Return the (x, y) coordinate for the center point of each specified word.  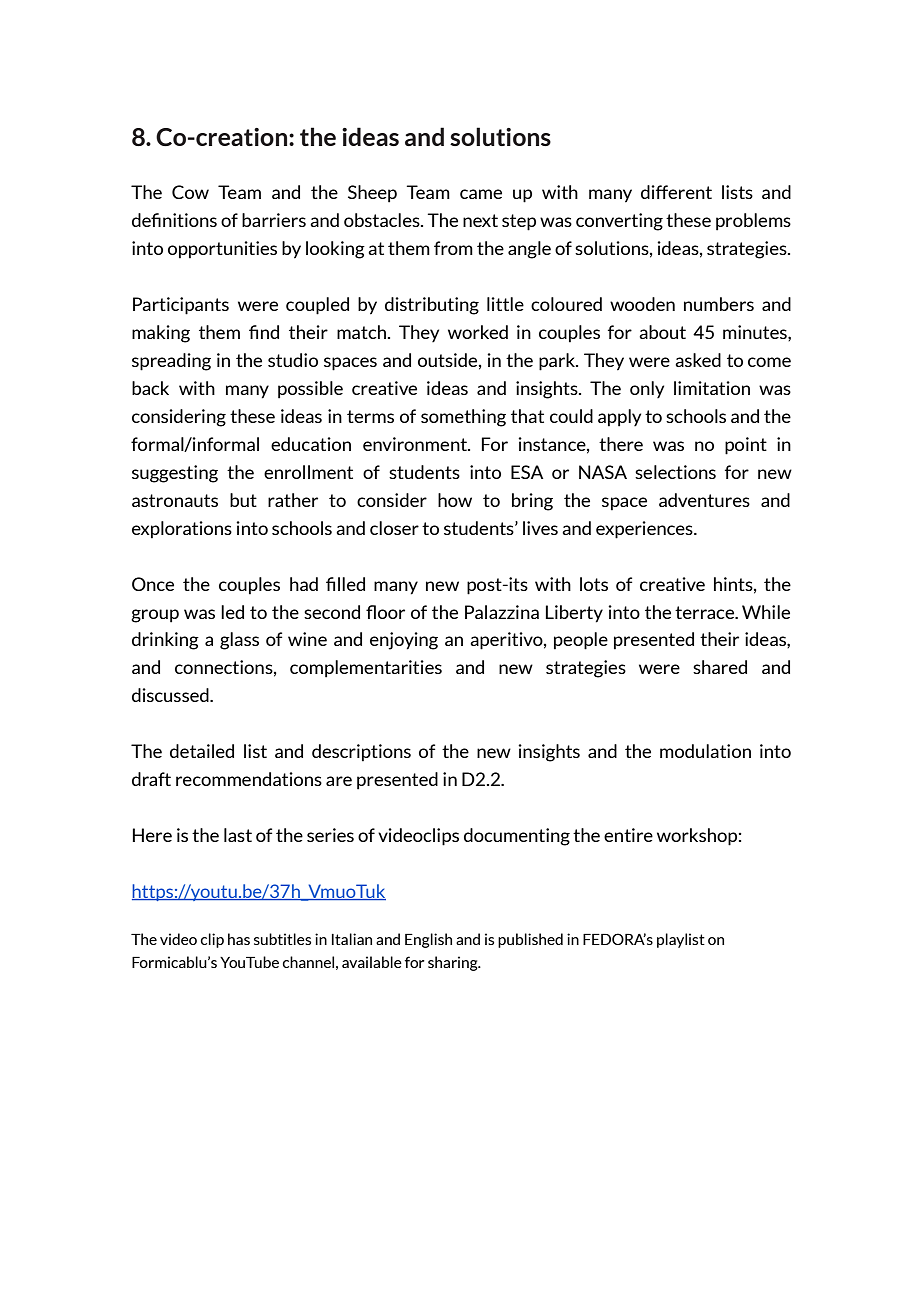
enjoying (404, 641)
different (676, 192)
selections (675, 472)
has (239, 939)
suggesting (175, 474)
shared (720, 667)
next (480, 220)
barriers (274, 220)
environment (416, 444)
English (428, 940)
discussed (171, 695)
